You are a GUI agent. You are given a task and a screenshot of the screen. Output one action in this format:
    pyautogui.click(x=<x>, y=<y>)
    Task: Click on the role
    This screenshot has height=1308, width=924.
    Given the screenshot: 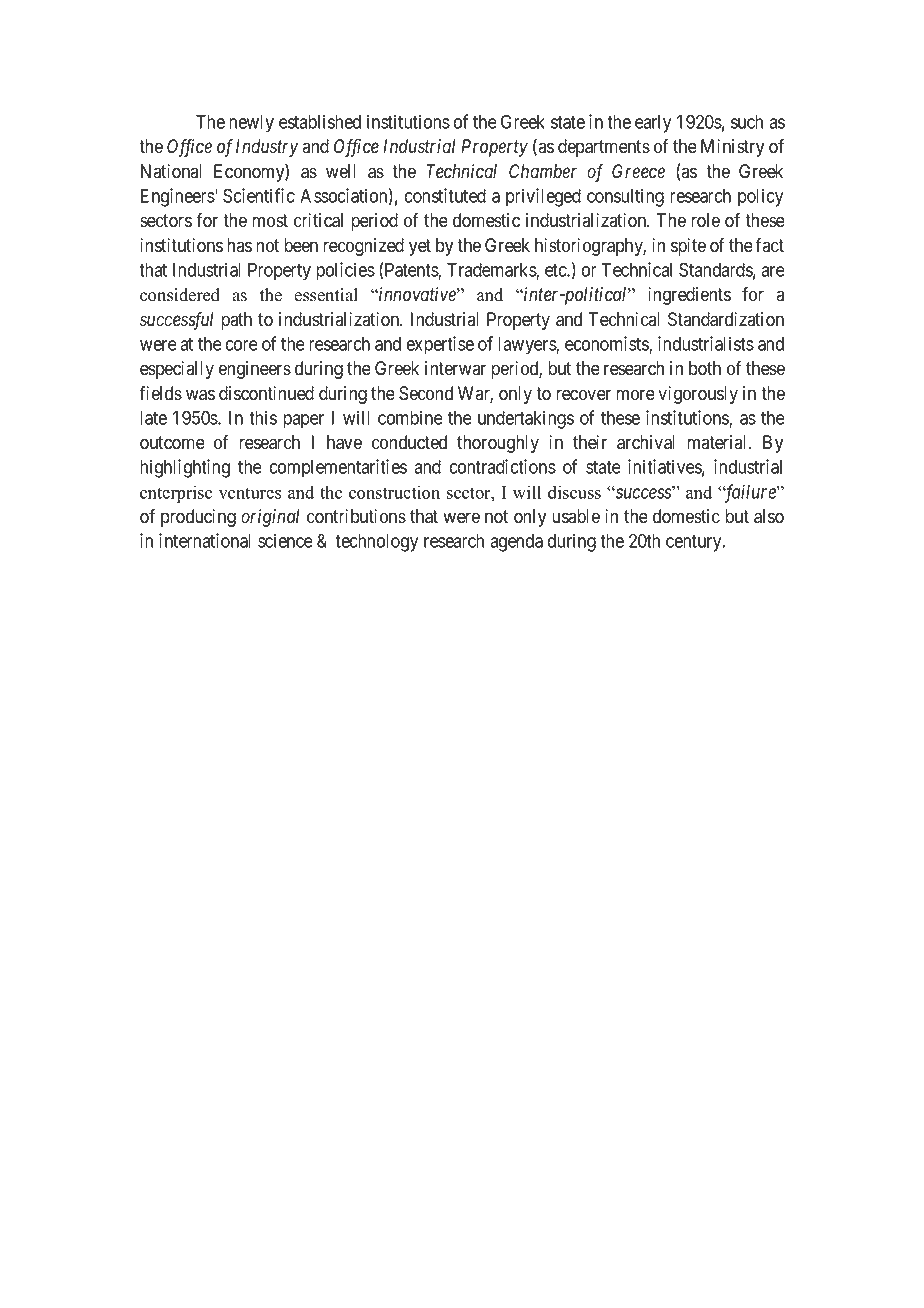 What is the action you would take?
    pyautogui.click(x=705, y=220)
